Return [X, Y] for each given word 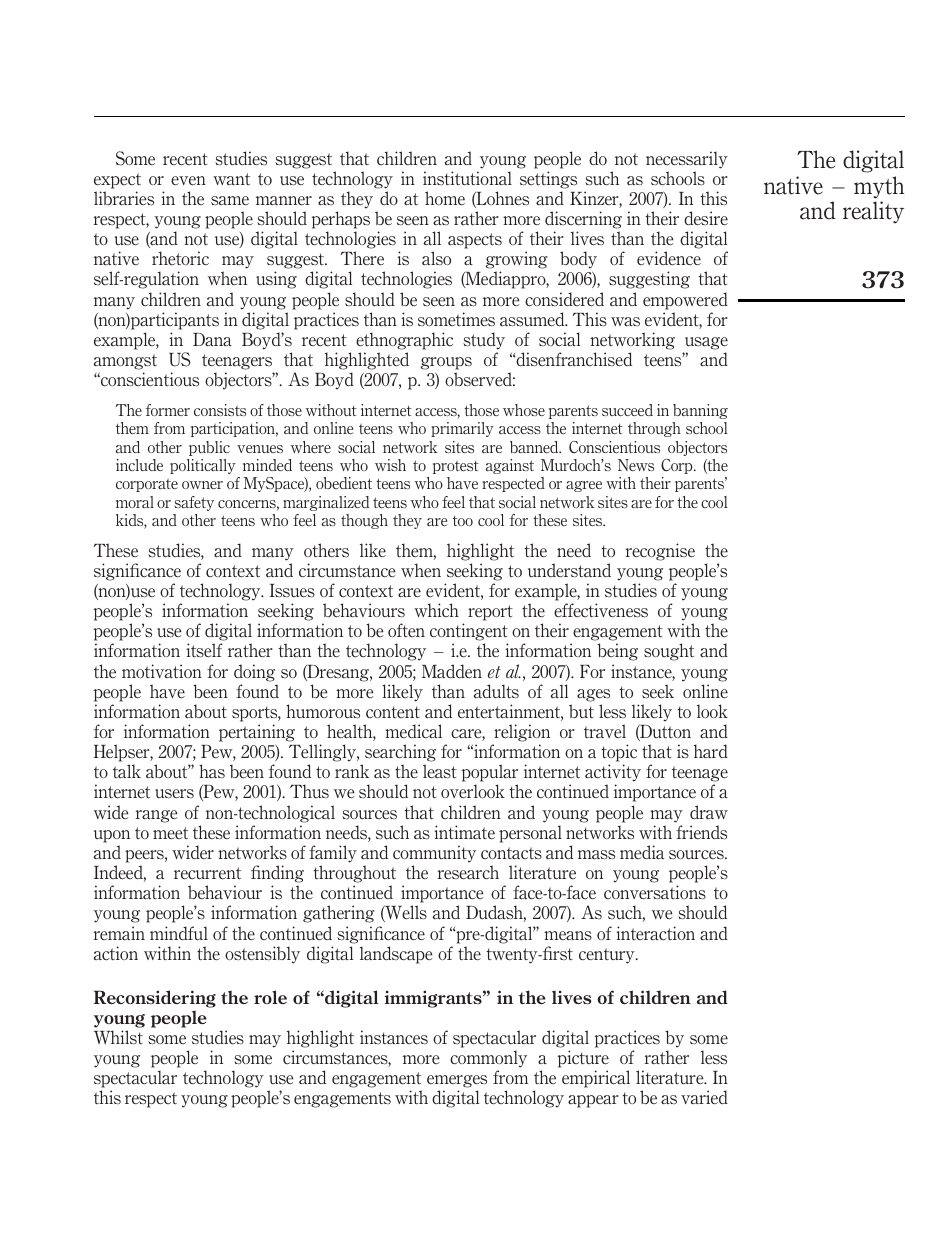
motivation [162, 671]
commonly [488, 1059]
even [188, 180]
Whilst [118, 1037]
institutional [467, 178]
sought [669, 652]
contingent [469, 633]
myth [879, 187]
